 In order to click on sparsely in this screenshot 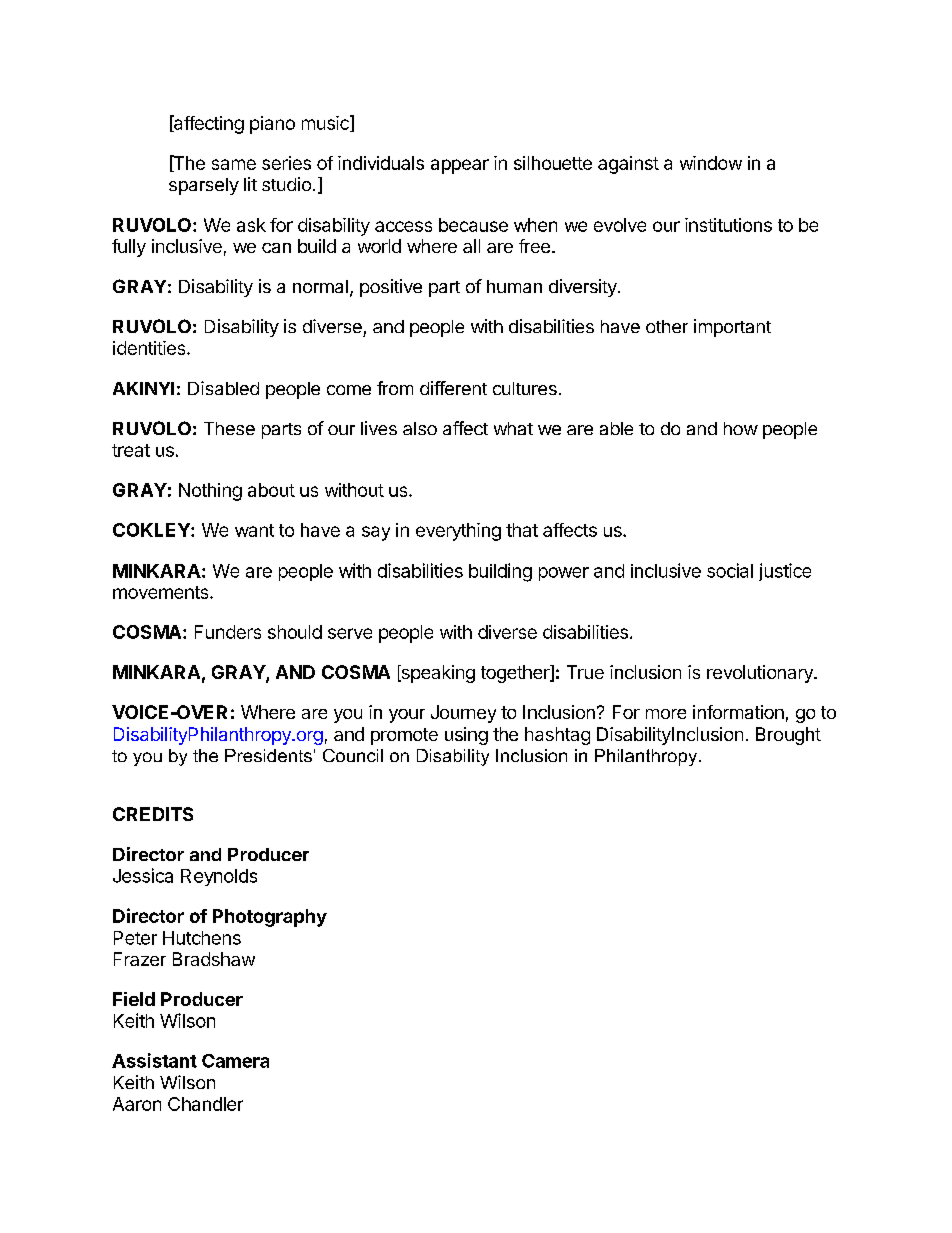, I will do `click(204, 186)`.
